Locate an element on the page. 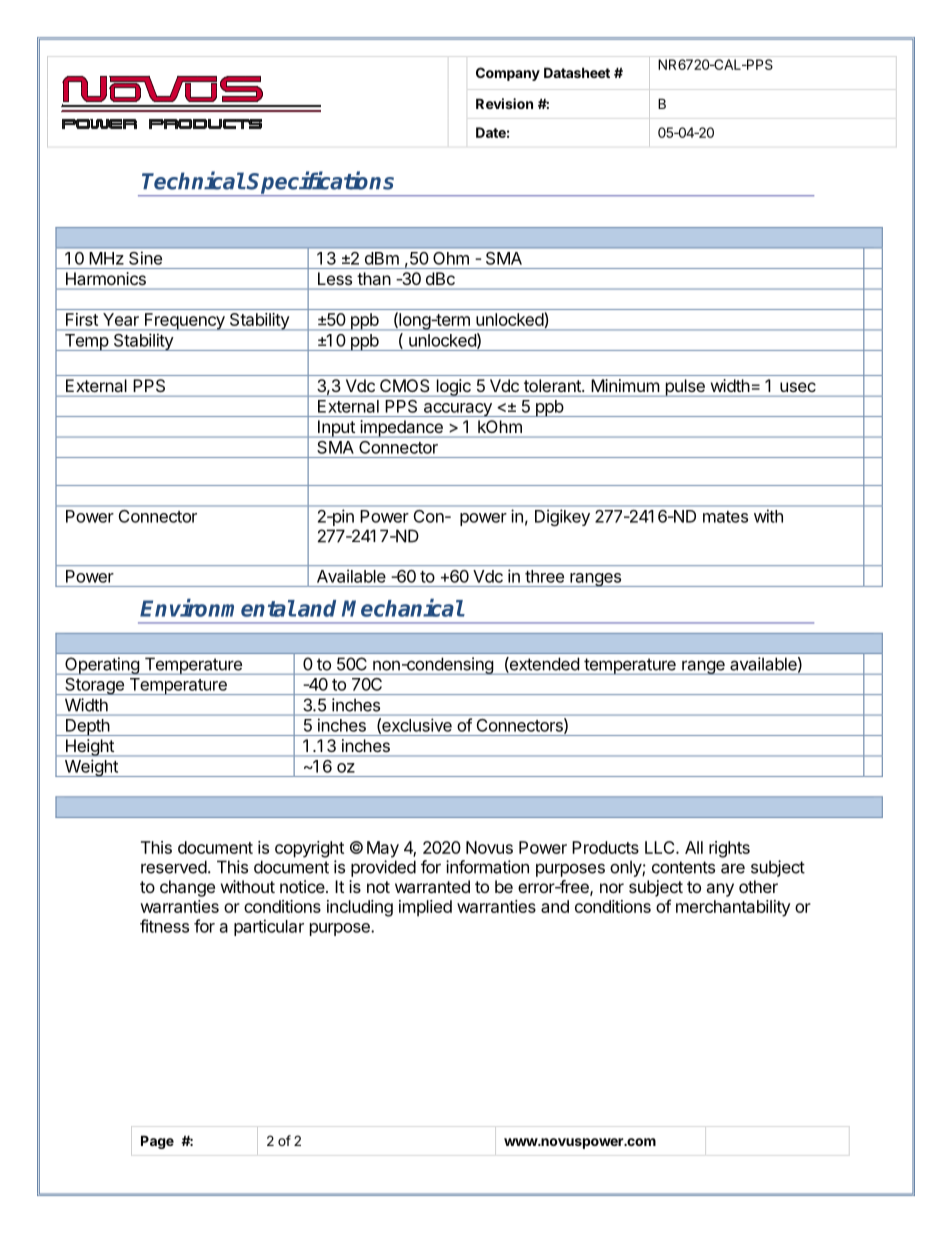 The image size is (952, 1233). Datasheet is located at coordinates (577, 72).
